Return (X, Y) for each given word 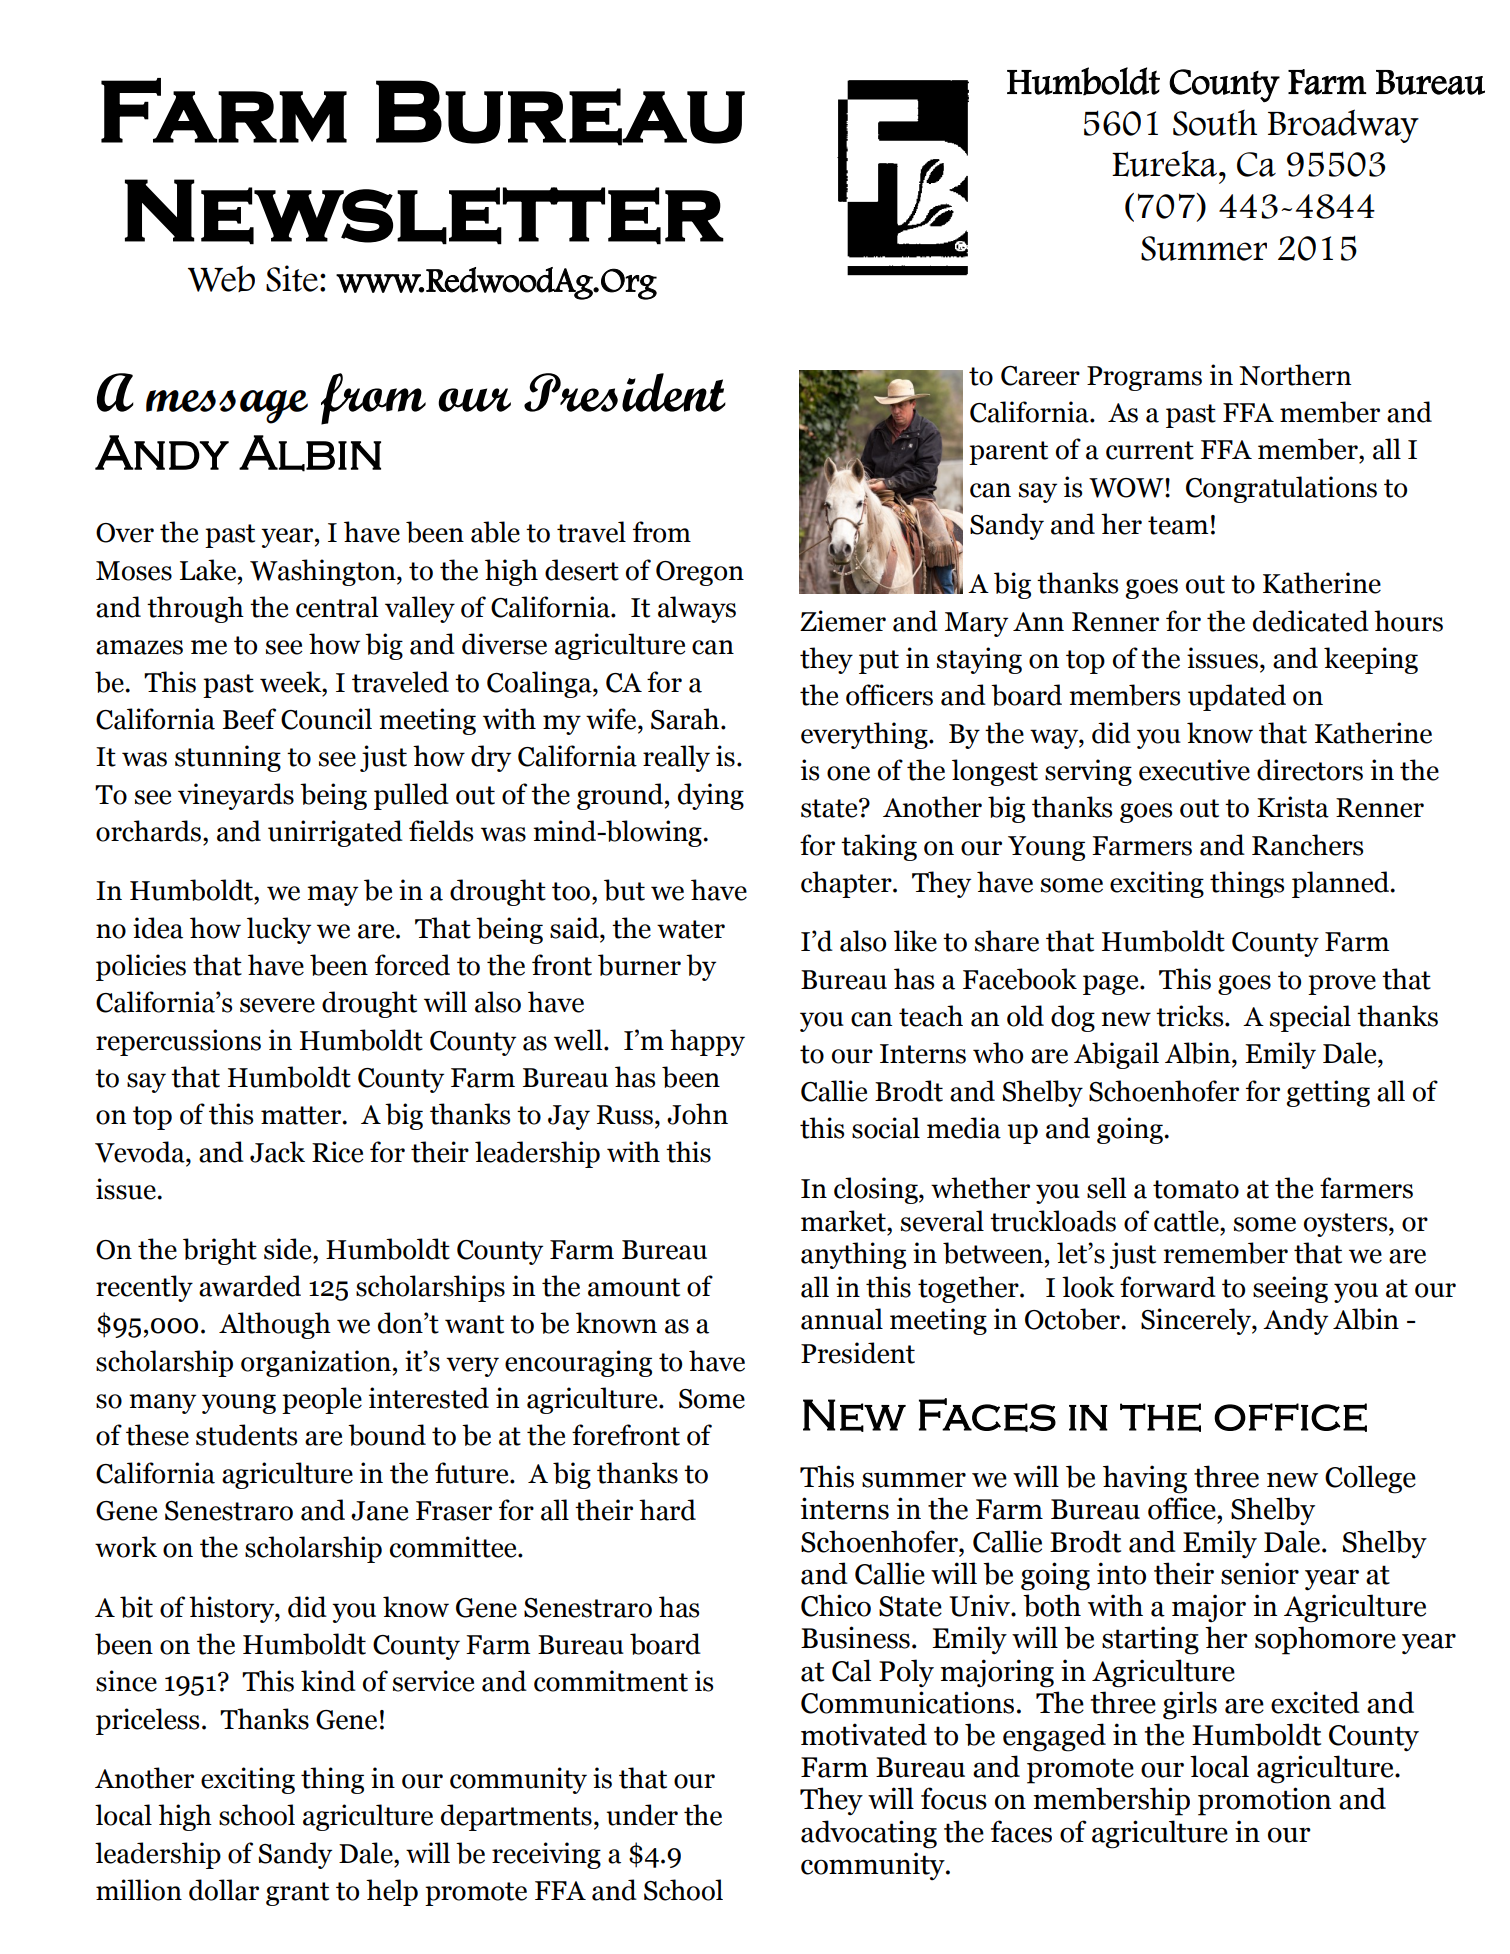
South (1215, 123)
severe (277, 1005)
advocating (869, 1834)
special (1310, 1018)
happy (707, 1042)
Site (292, 278)
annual (842, 1319)
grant (297, 1894)
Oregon (700, 573)
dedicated (1311, 621)
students (246, 1435)
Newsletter (424, 212)
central (337, 607)
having (1145, 1479)
